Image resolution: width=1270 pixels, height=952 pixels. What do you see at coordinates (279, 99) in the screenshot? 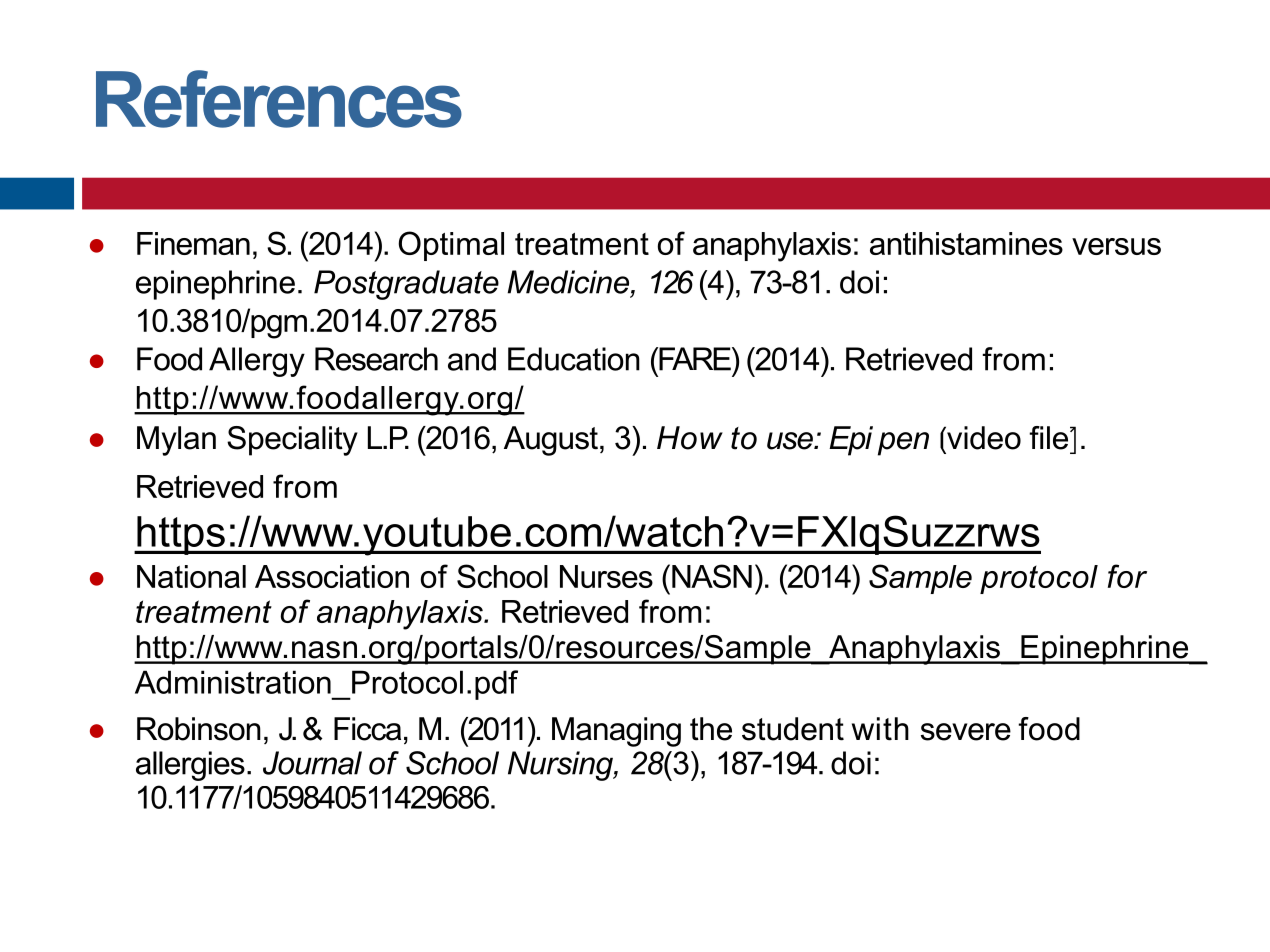
I see `References` at bounding box center [279, 99].
